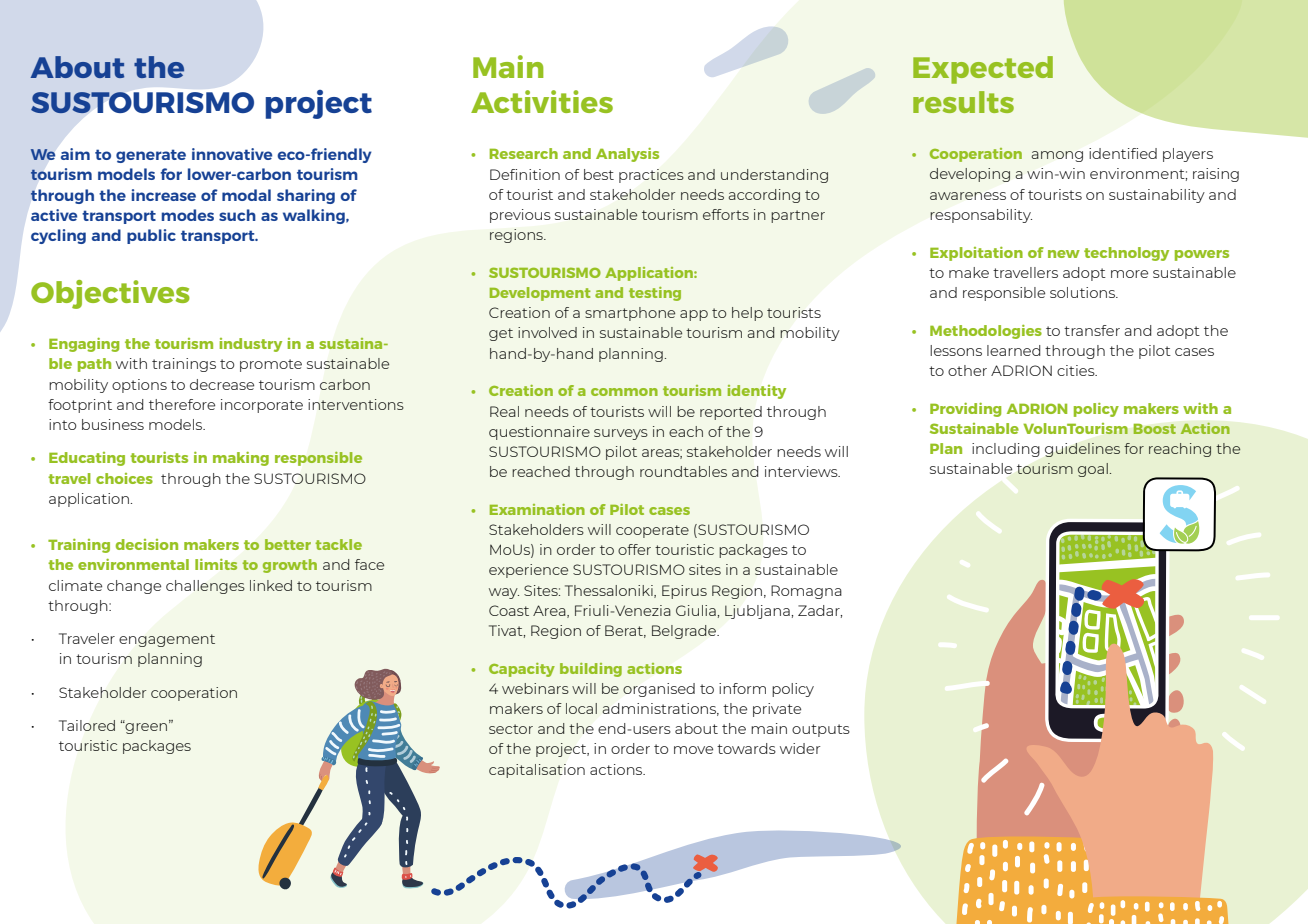 The image size is (1308, 924). Describe the element at coordinates (232, 154) in the image. I see `innovative` at that location.
